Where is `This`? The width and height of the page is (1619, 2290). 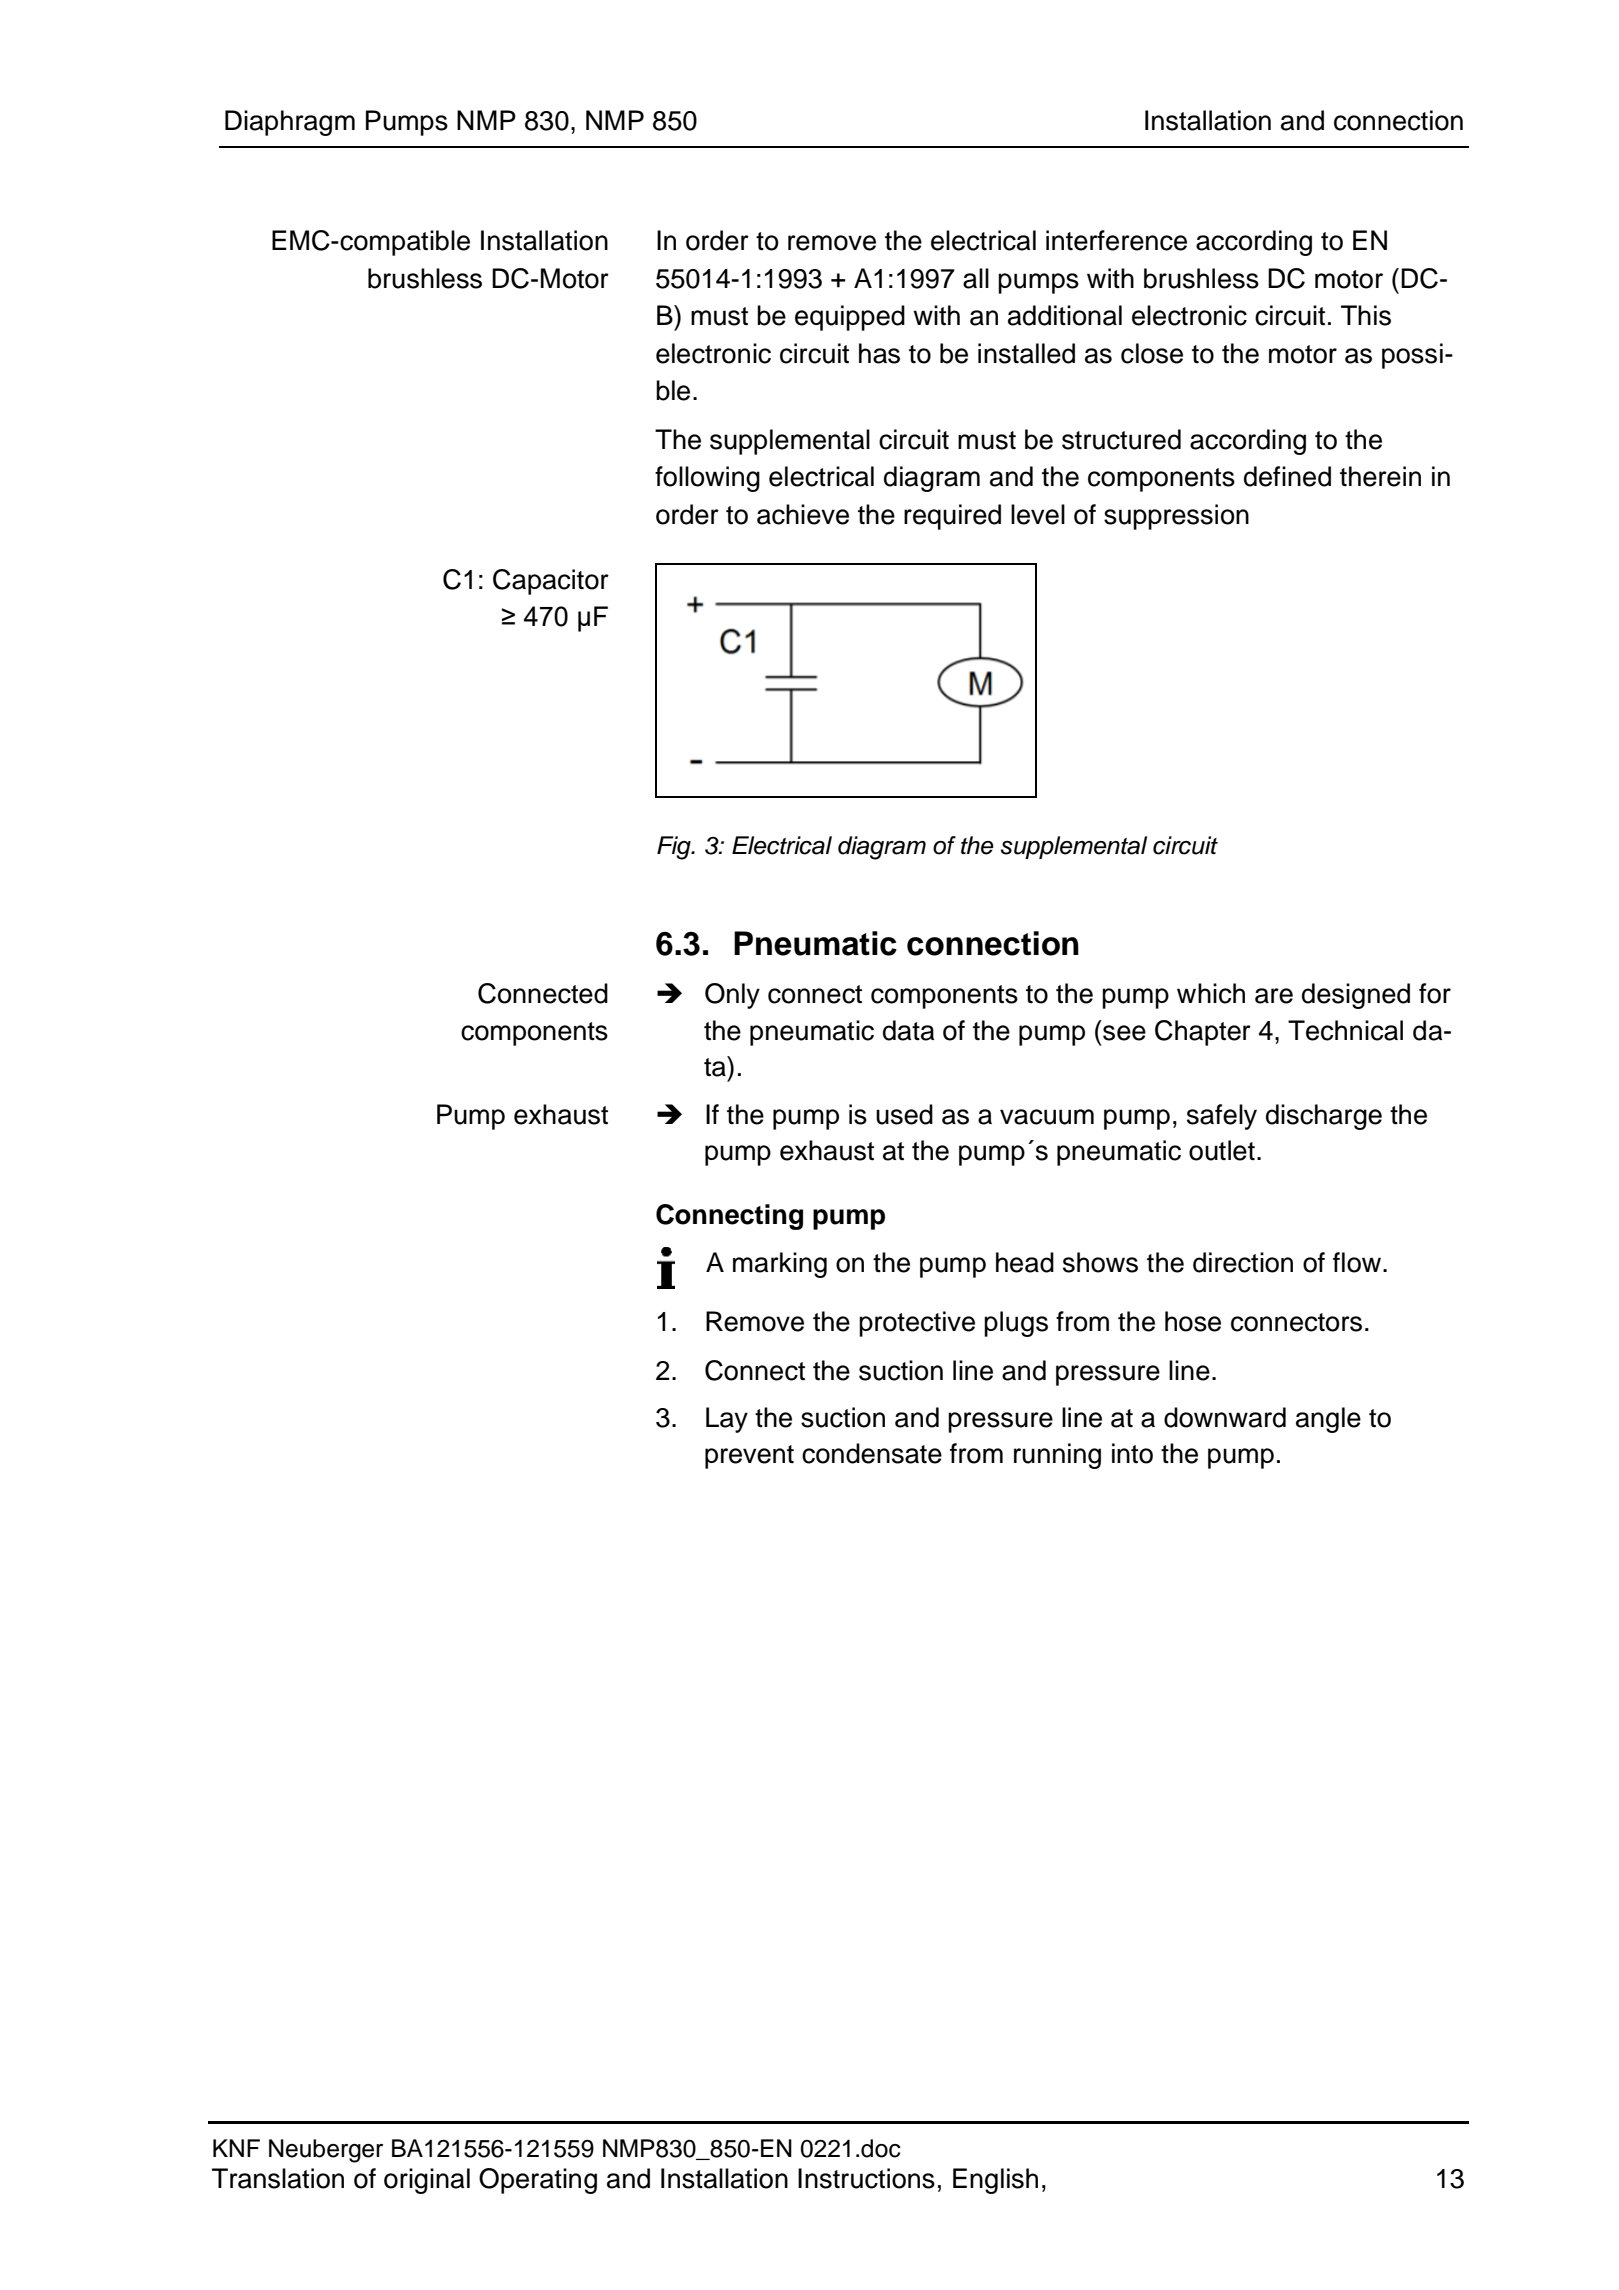
This is located at coordinates (1366, 315).
